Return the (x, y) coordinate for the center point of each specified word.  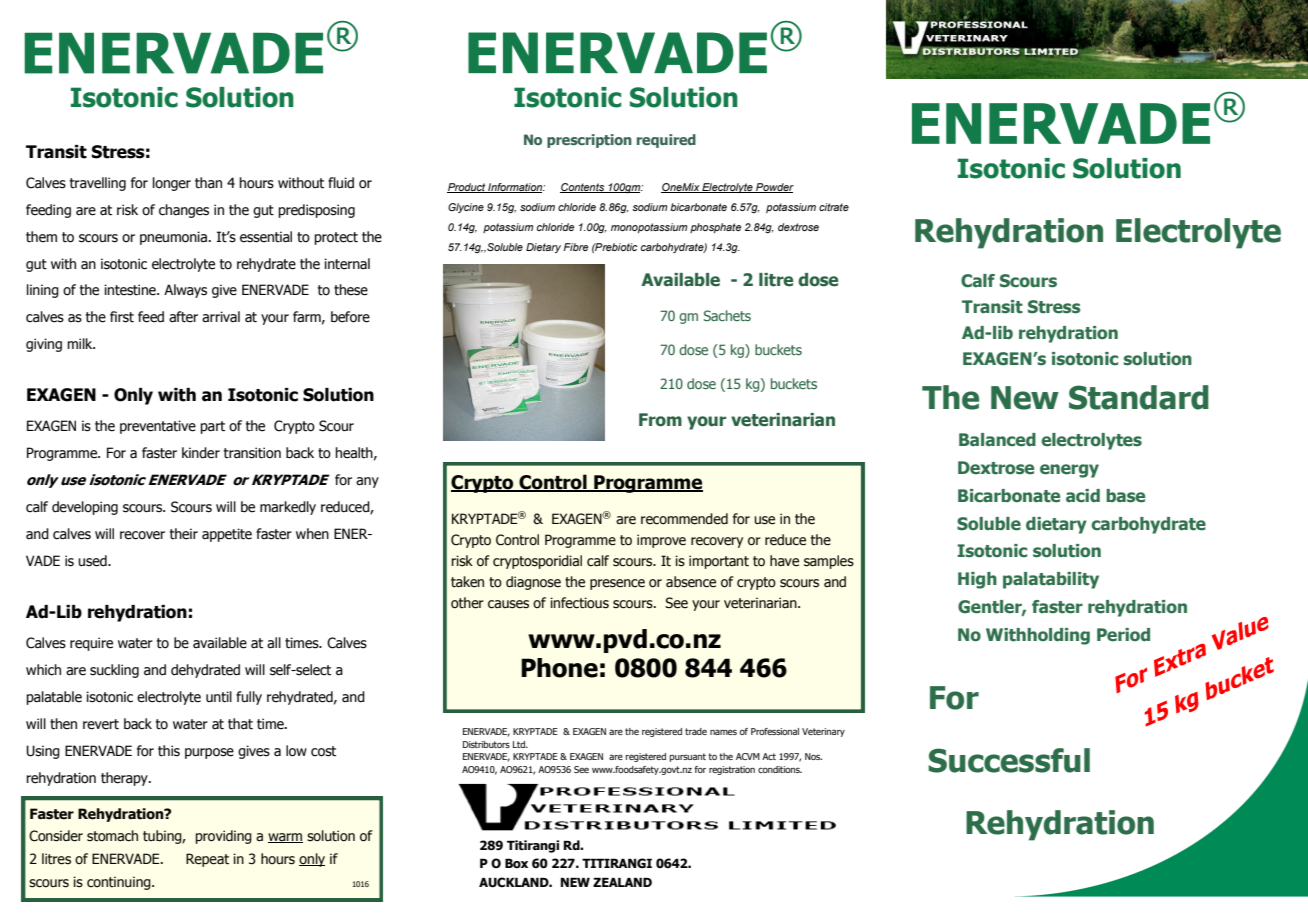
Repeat (207, 860)
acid (1083, 496)
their (184, 534)
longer (172, 184)
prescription (589, 141)
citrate (834, 207)
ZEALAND (622, 882)
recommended (684, 519)
